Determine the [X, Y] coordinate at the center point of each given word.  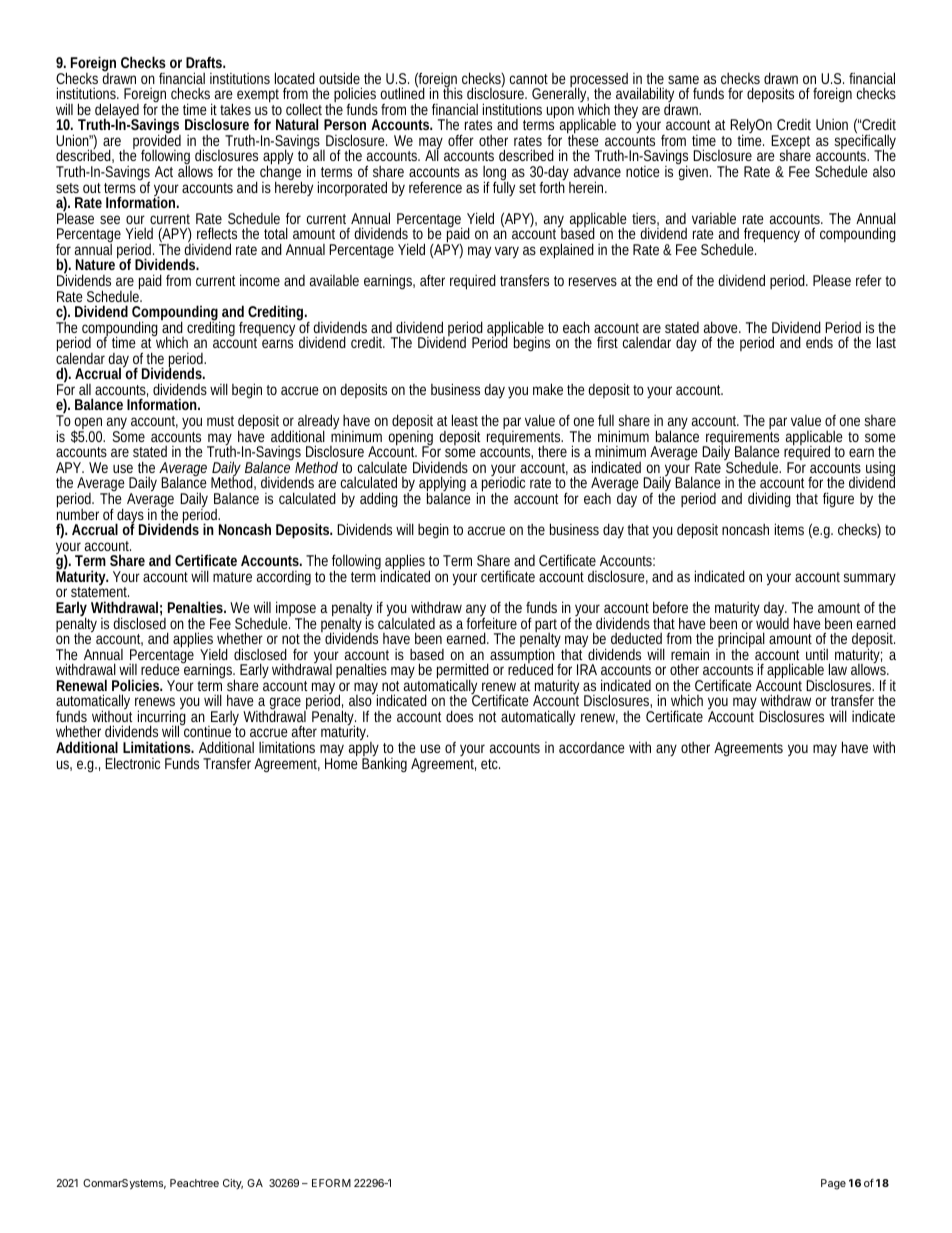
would [772, 622]
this [453, 92]
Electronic [132, 763]
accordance [592, 747]
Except [790, 143]
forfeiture [491, 622]
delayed [117, 112]
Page [833, 1184]
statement [100, 592]
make [548, 389]
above [722, 327]
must [220, 421]
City [233, 1184]
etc [490, 764]
